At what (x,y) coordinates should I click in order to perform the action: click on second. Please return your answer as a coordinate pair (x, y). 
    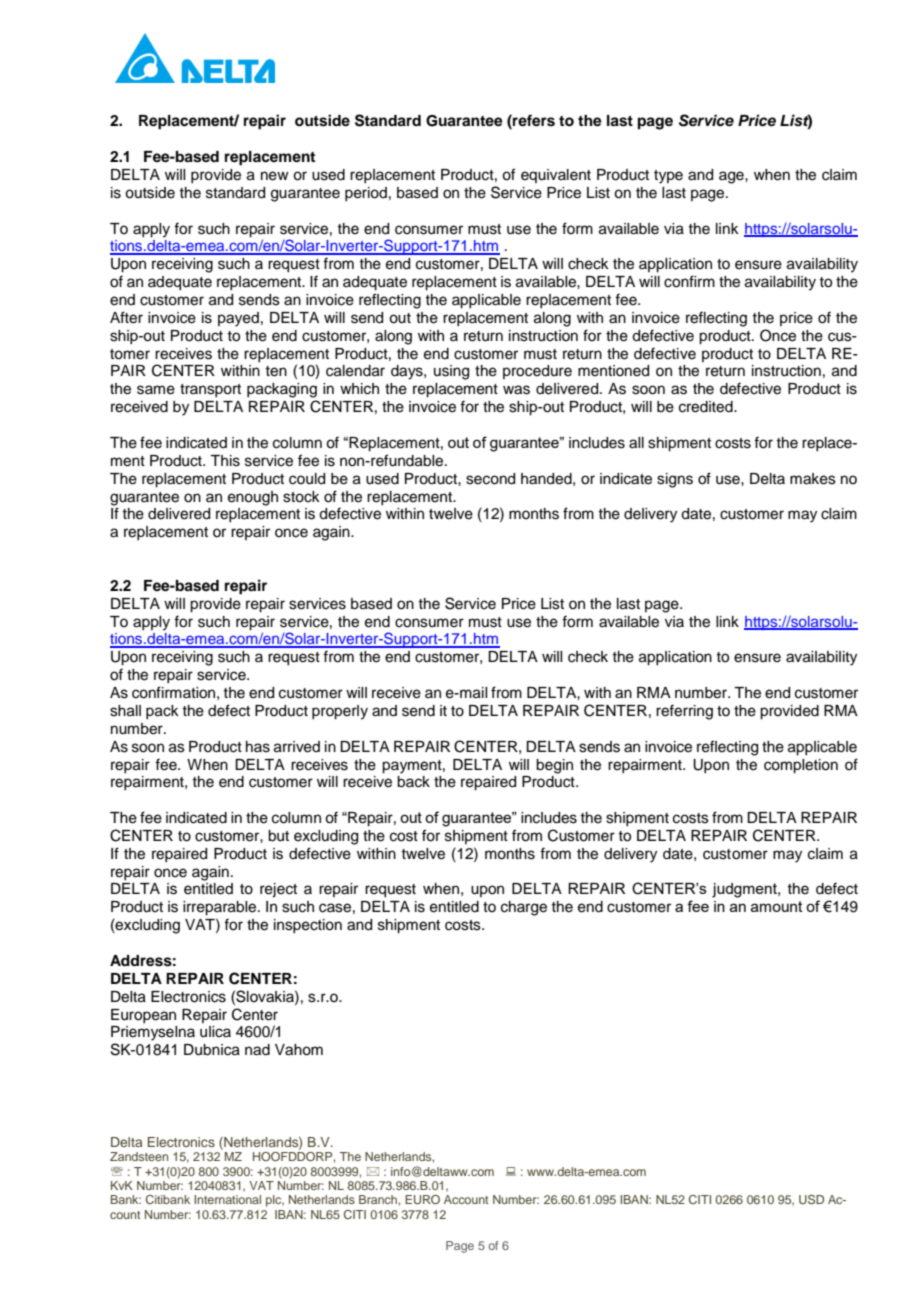
    Looking at the image, I should click on (490, 479).
